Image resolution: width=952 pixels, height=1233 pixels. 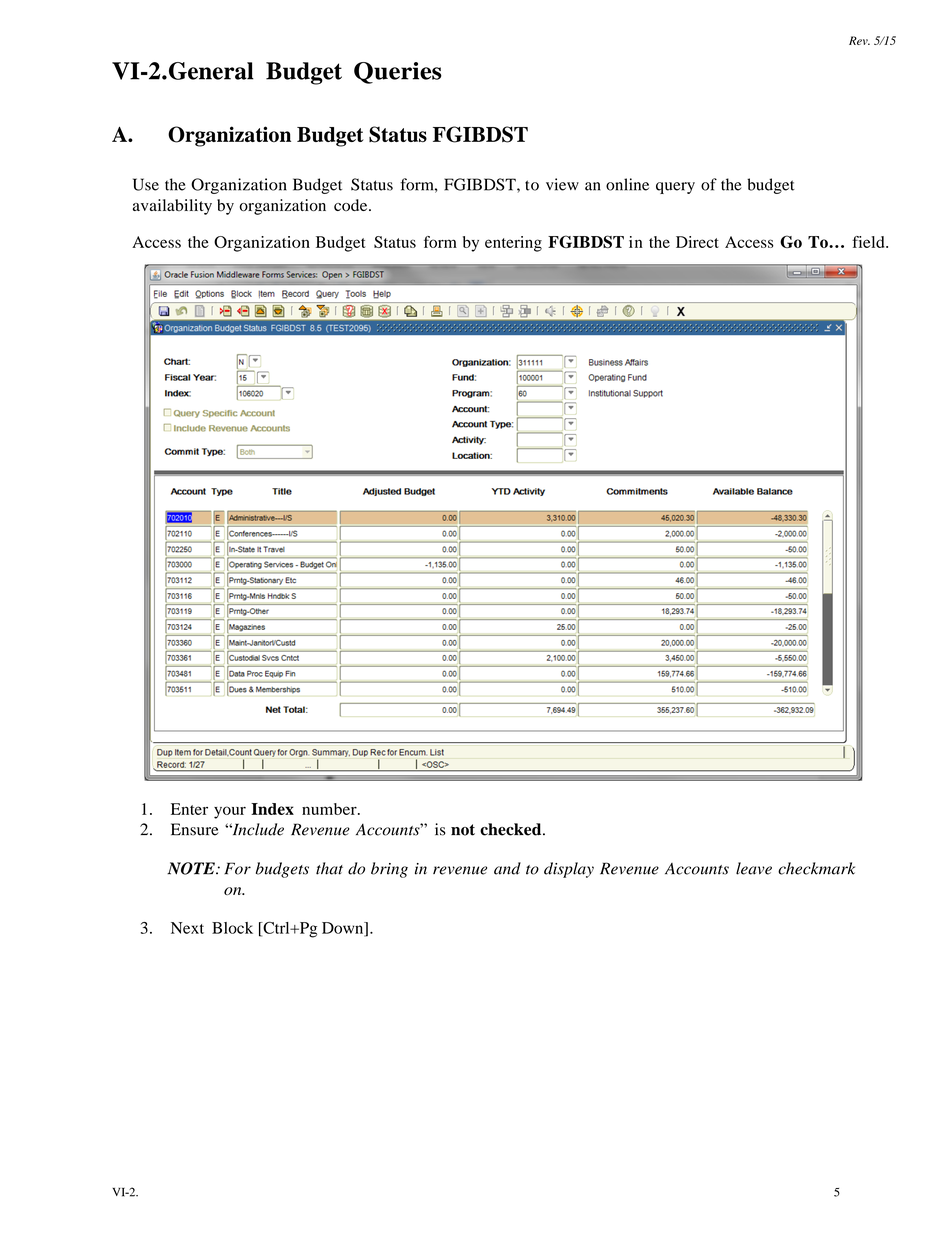 What do you see at coordinates (512, 829) in the screenshot?
I see `checked` at bounding box center [512, 829].
